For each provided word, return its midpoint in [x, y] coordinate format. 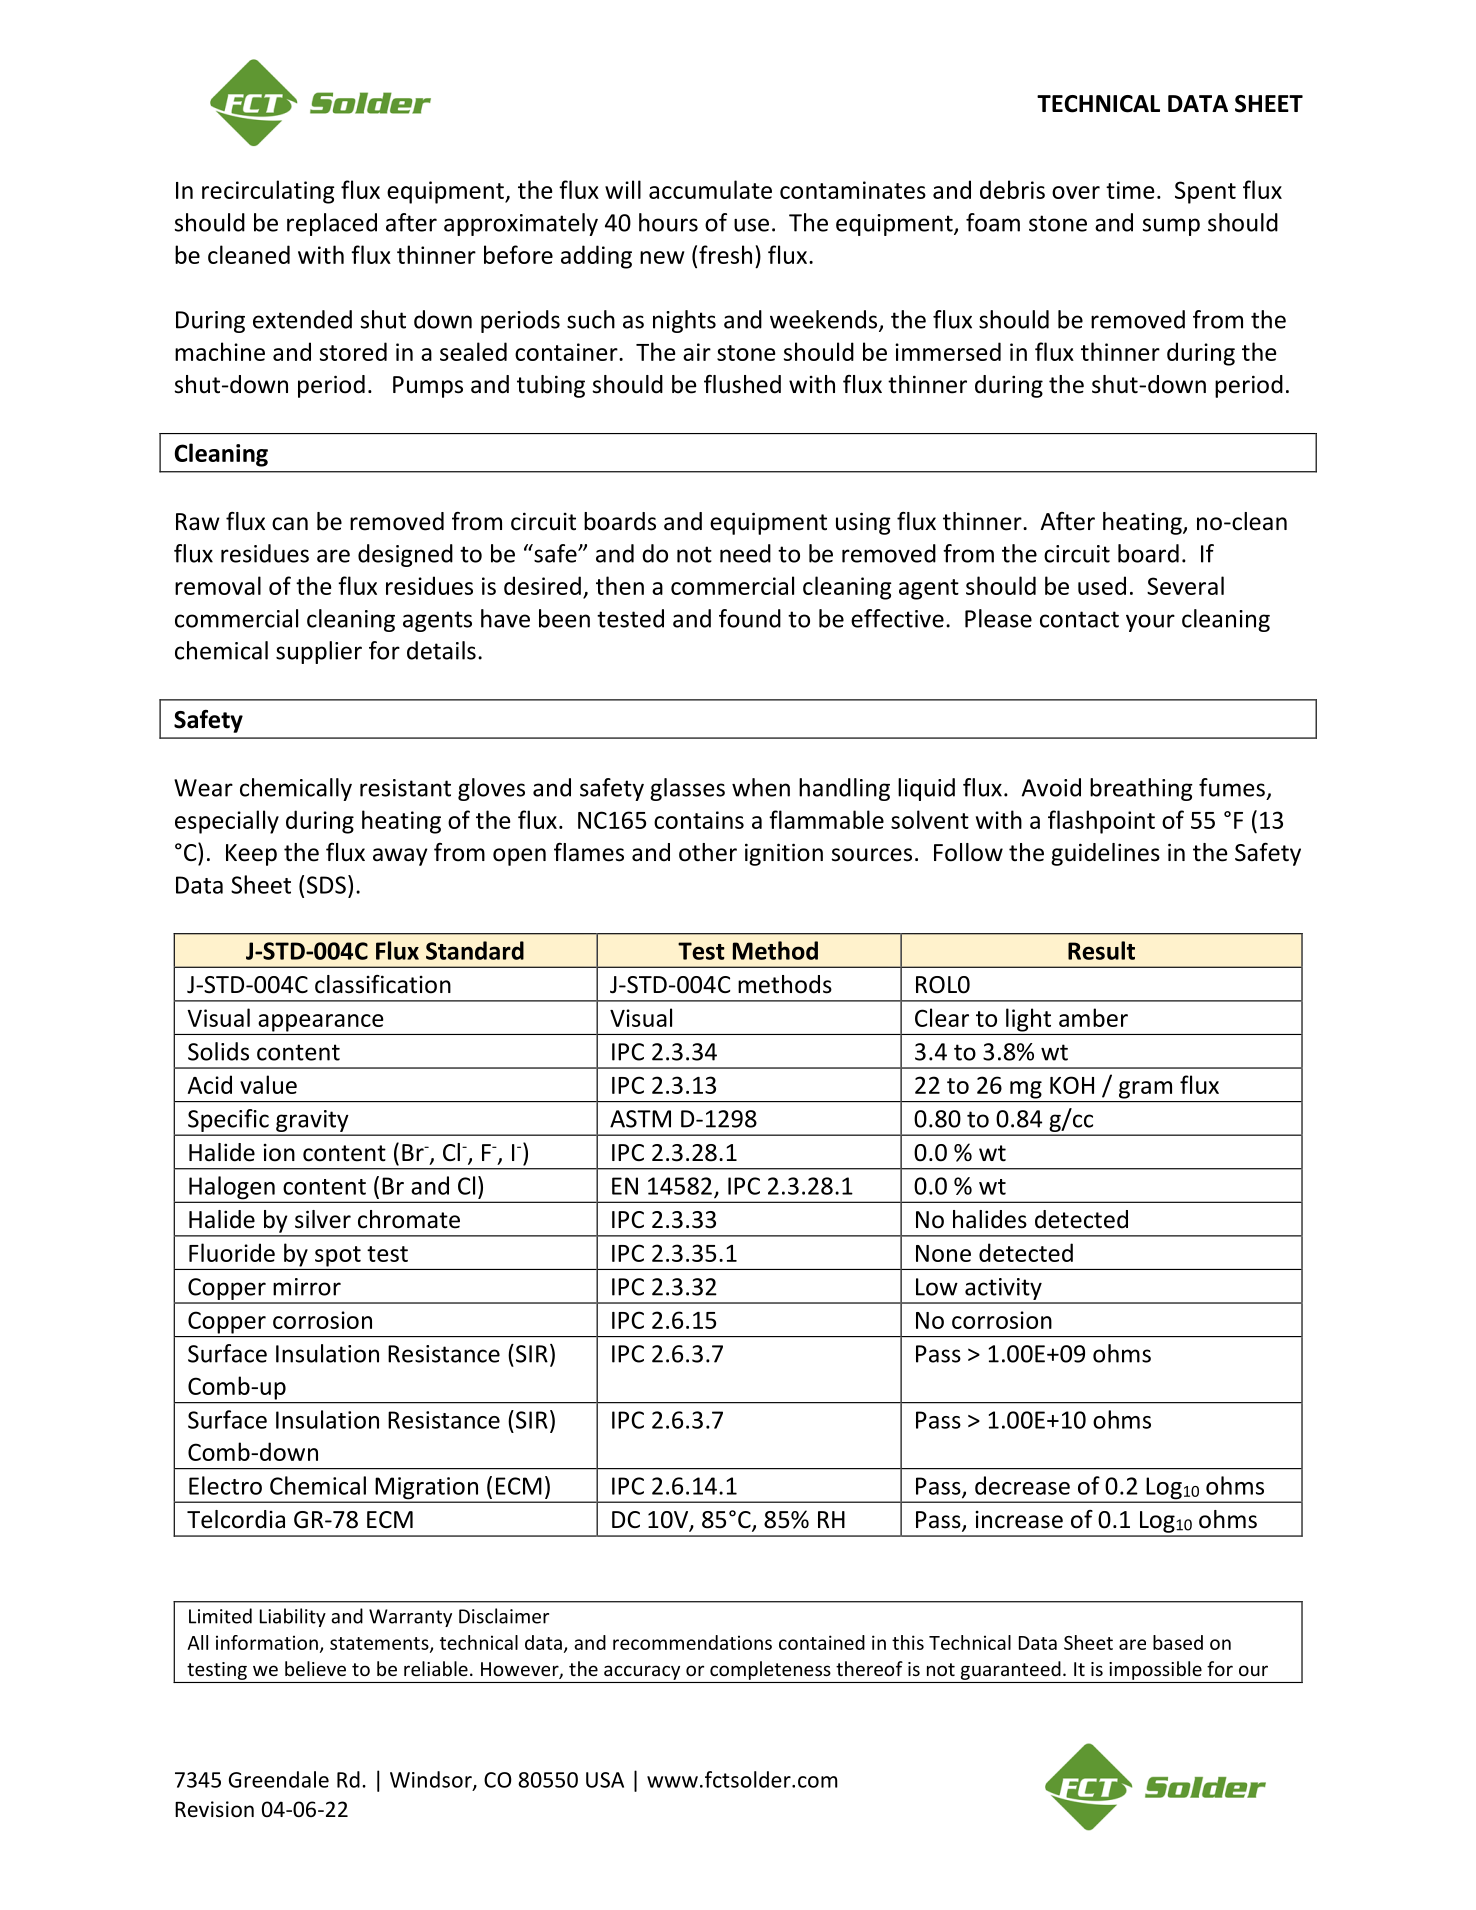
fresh [725, 254]
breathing [1141, 789]
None [943, 1253]
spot [338, 1256]
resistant [405, 788]
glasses [687, 789]
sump [1171, 227]
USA [605, 1780]
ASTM [640, 1119]
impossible [1155, 1670]
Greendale [279, 1779]
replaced [332, 224]
